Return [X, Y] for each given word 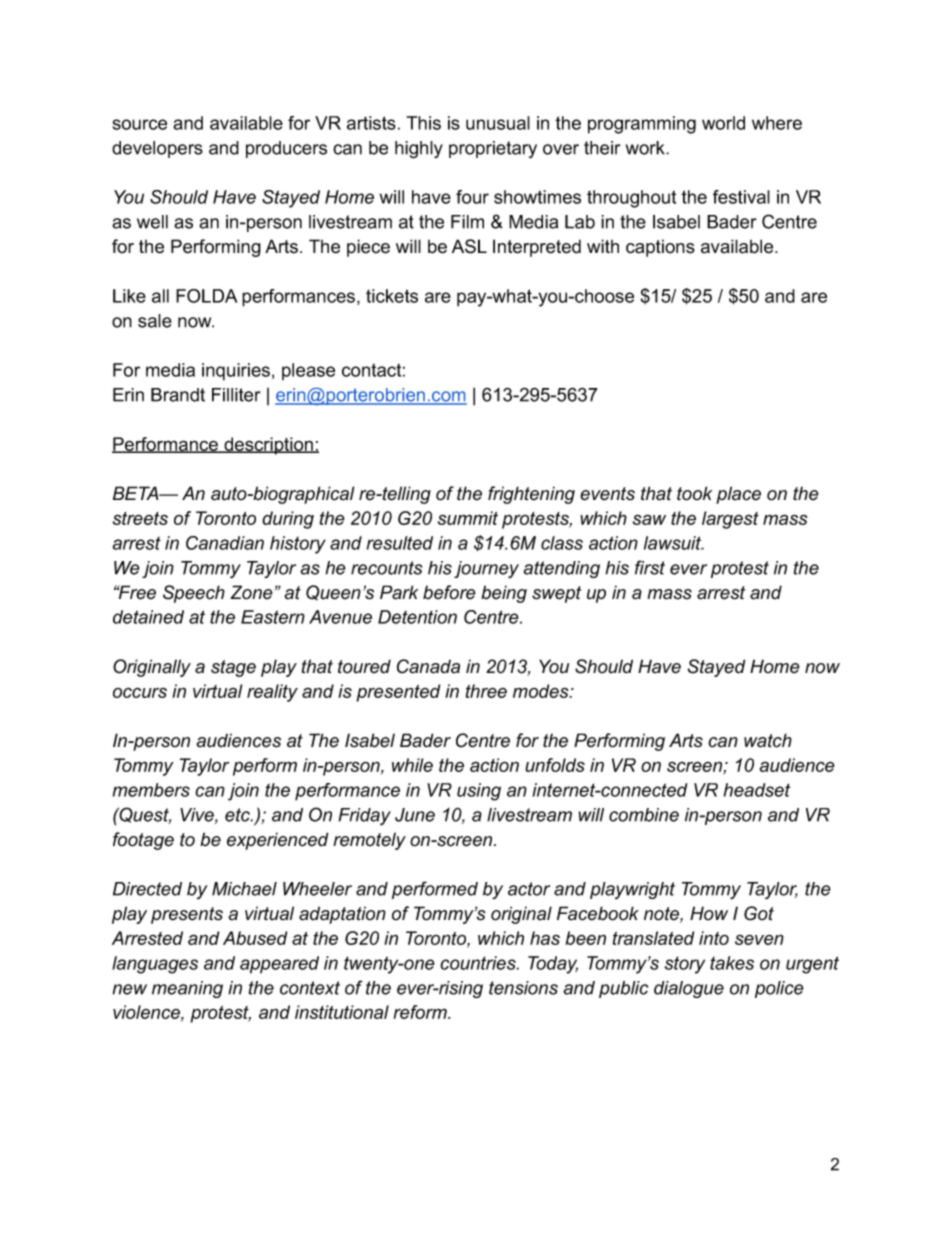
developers [157, 149]
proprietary [493, 149]
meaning [187, 989]
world [723, 123]
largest [730, 520]
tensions [523, 988]
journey [486, 570]
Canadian [225, 543]
